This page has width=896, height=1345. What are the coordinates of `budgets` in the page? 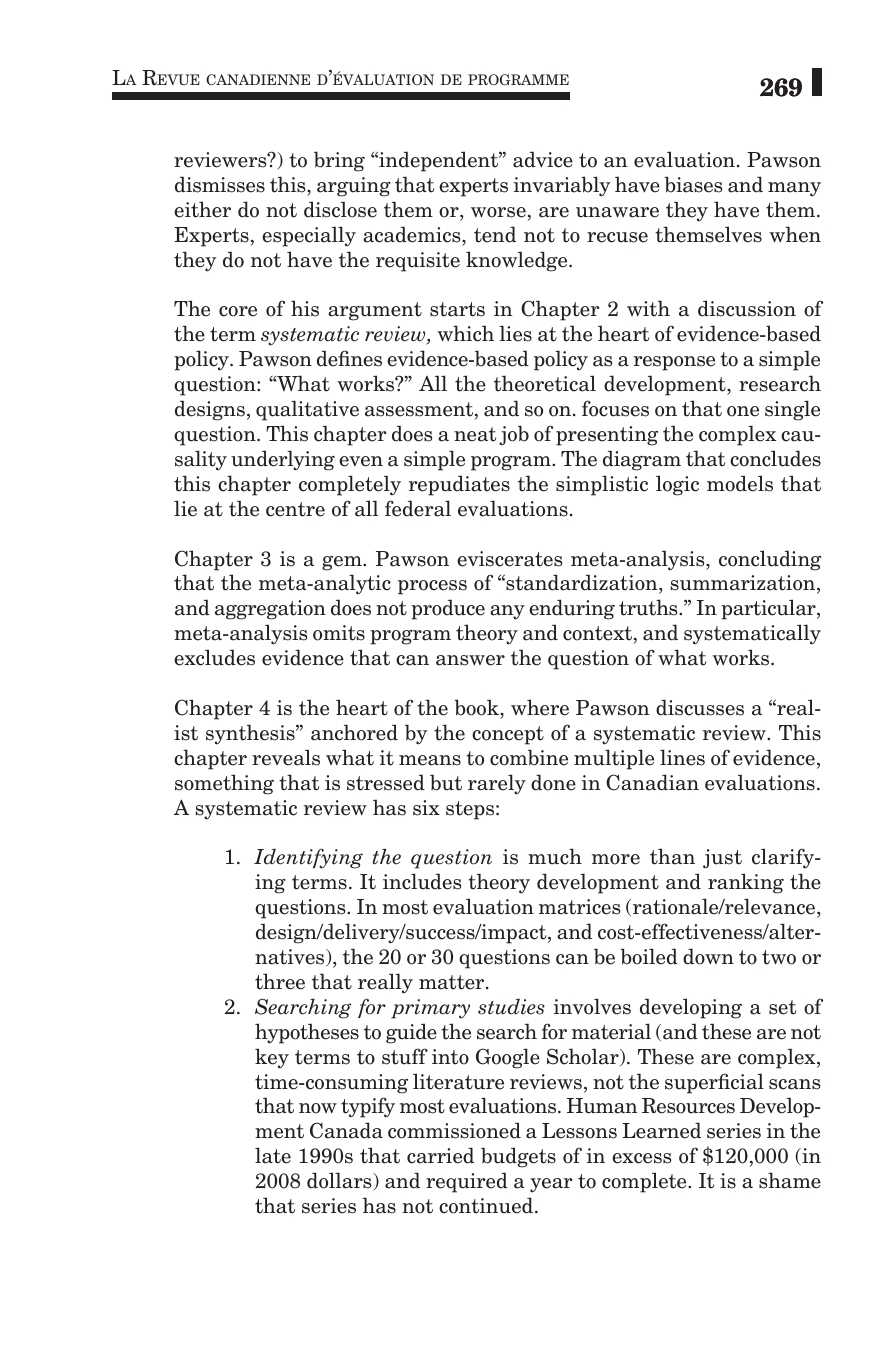 It's located at (518, 1157).
